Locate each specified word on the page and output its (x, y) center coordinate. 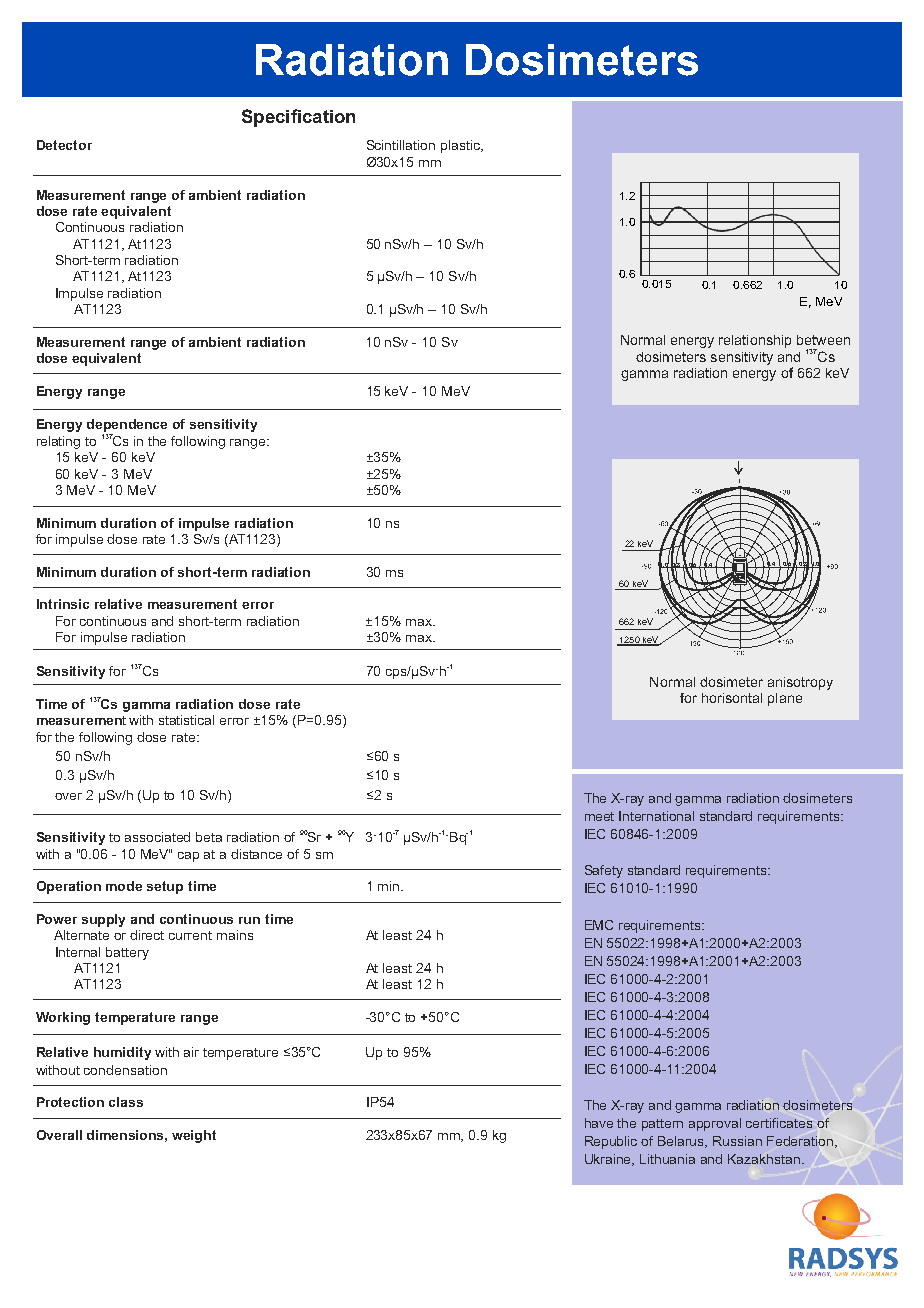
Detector (64, 145)
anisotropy (800, 683)
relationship (755, 341)
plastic (461, 146)
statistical (186, 720)
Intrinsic (63, 604)
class (126, 1102)
